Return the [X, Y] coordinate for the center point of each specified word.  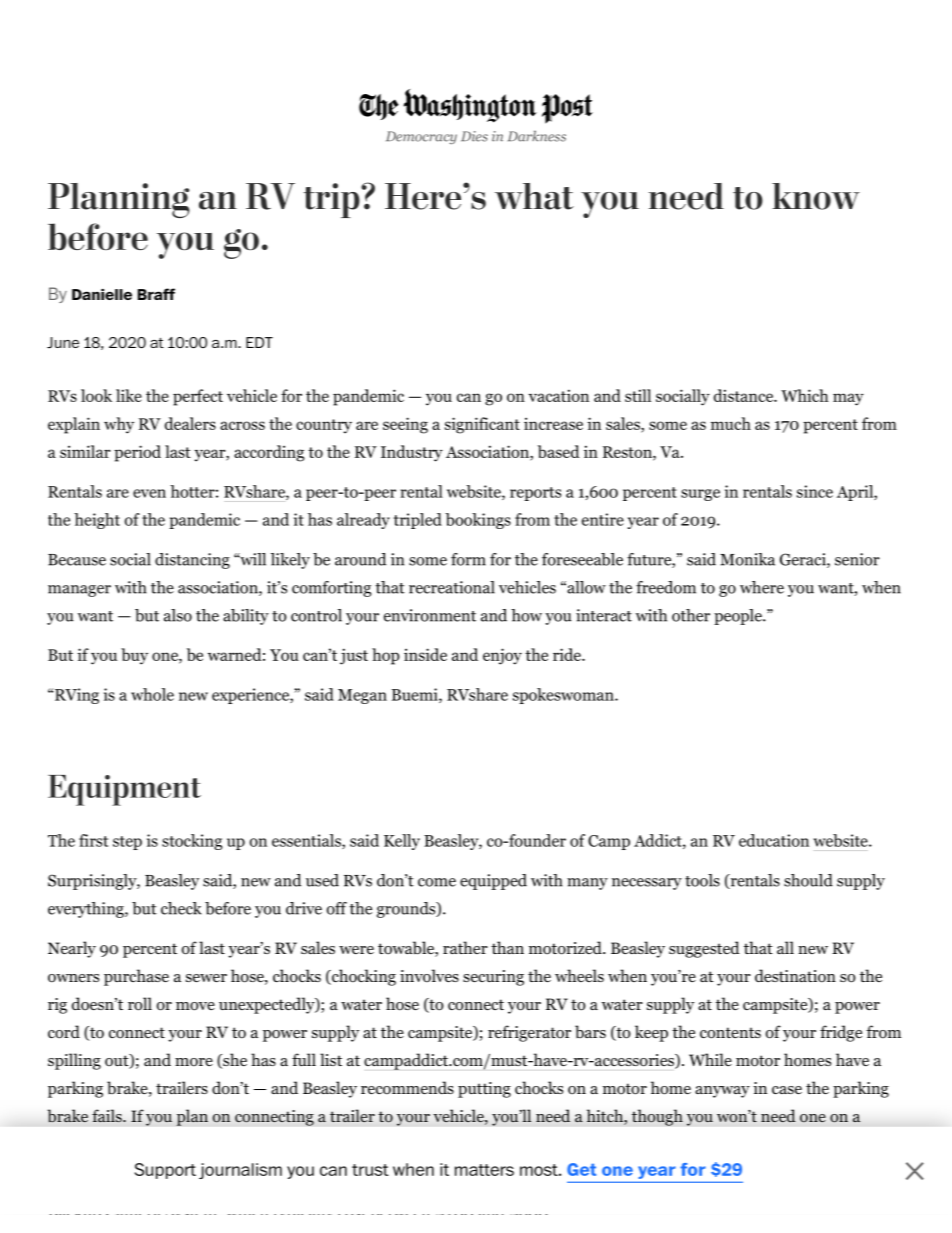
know [816, 196]
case [787, 1090]
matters [484, 1170]
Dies [474, 136]
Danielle [102, 294]
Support [165, 1171]
